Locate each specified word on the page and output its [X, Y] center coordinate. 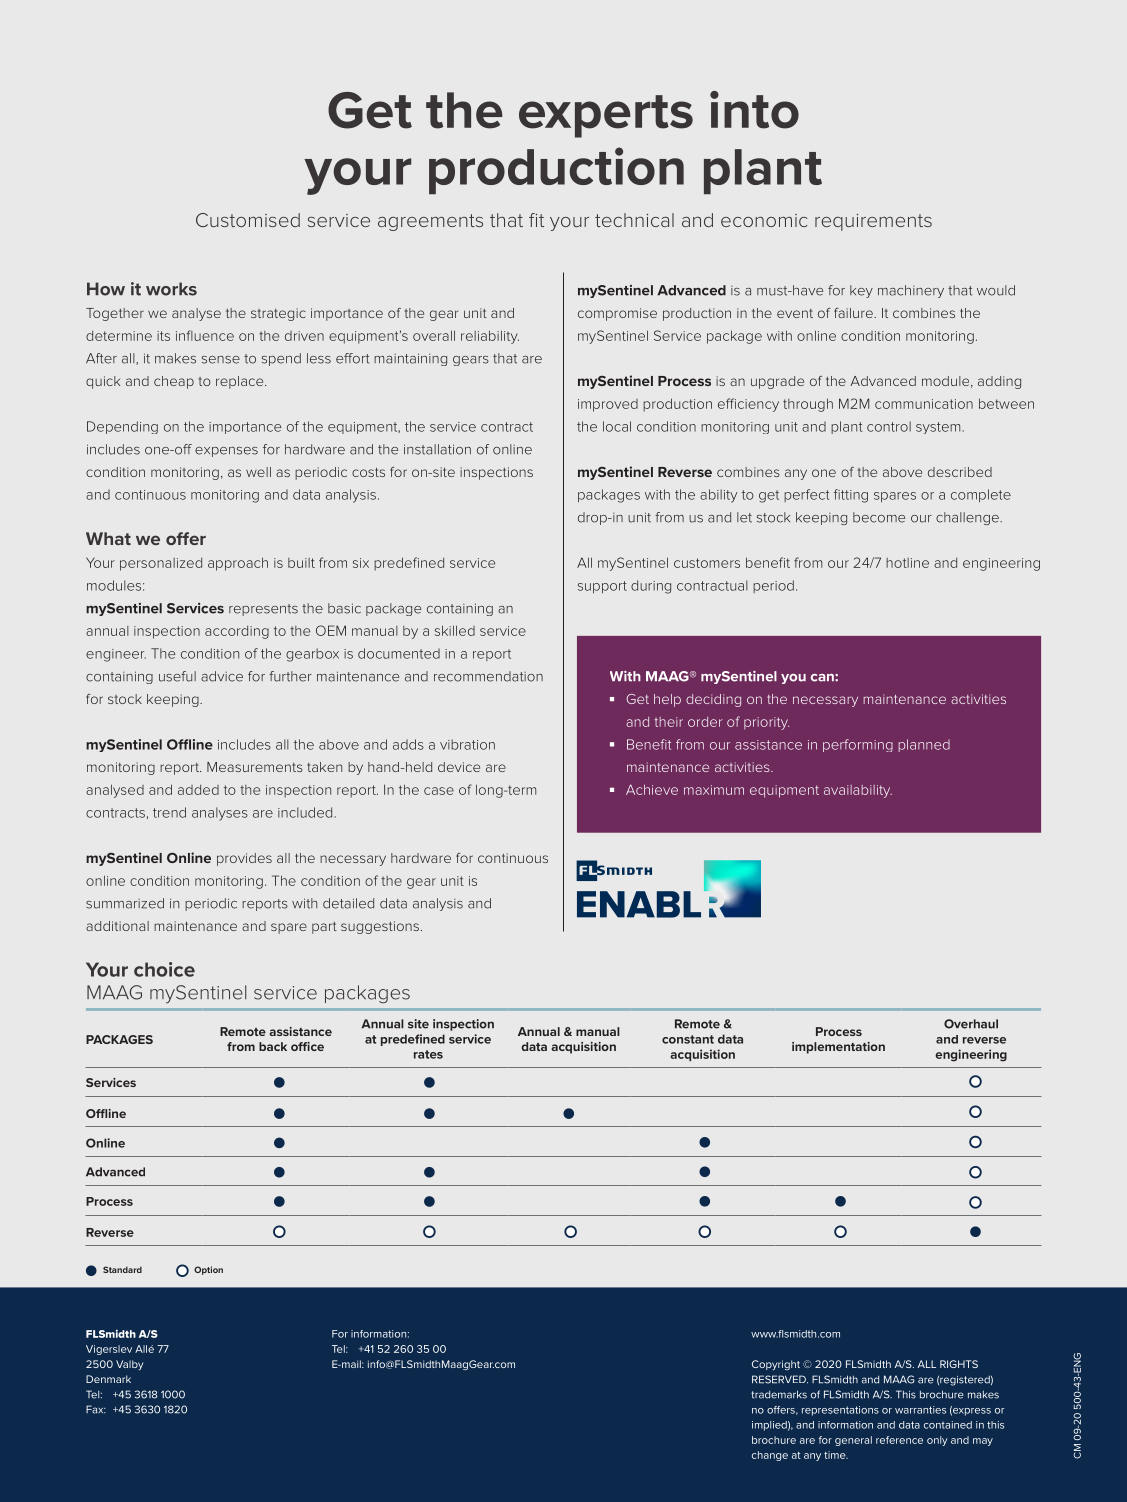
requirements [873, 222]
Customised [248, 220]
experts [606, 116]
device [459, 767]
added [198, 790]
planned [924, 745]
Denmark [108, 1379]
